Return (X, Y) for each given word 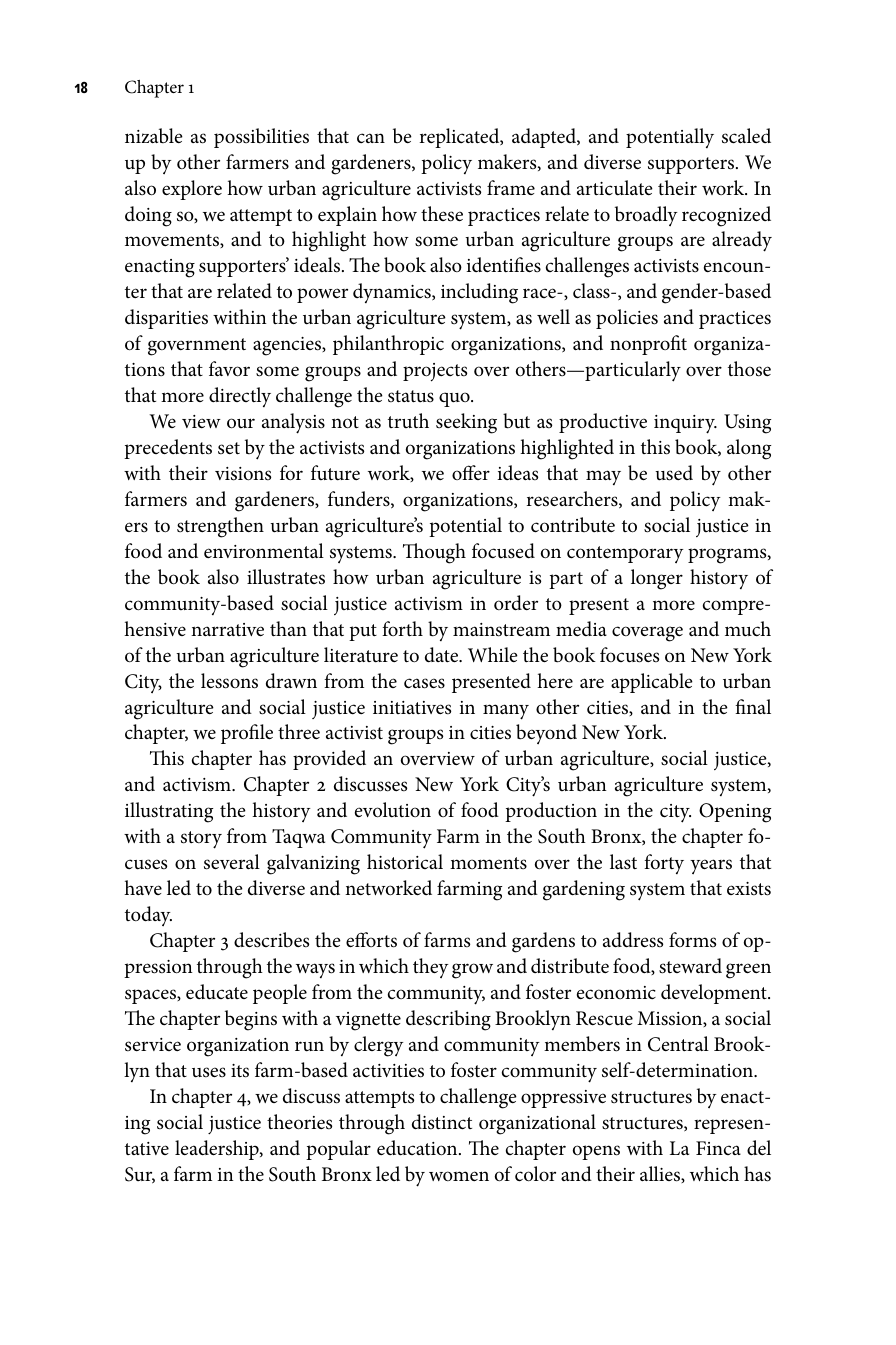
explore (192, 190)
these (442, 214)
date (443, 655)
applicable (652, 683)
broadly (646, 216)
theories (299, 1122)
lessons (229, 681)
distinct (442, 1122)
